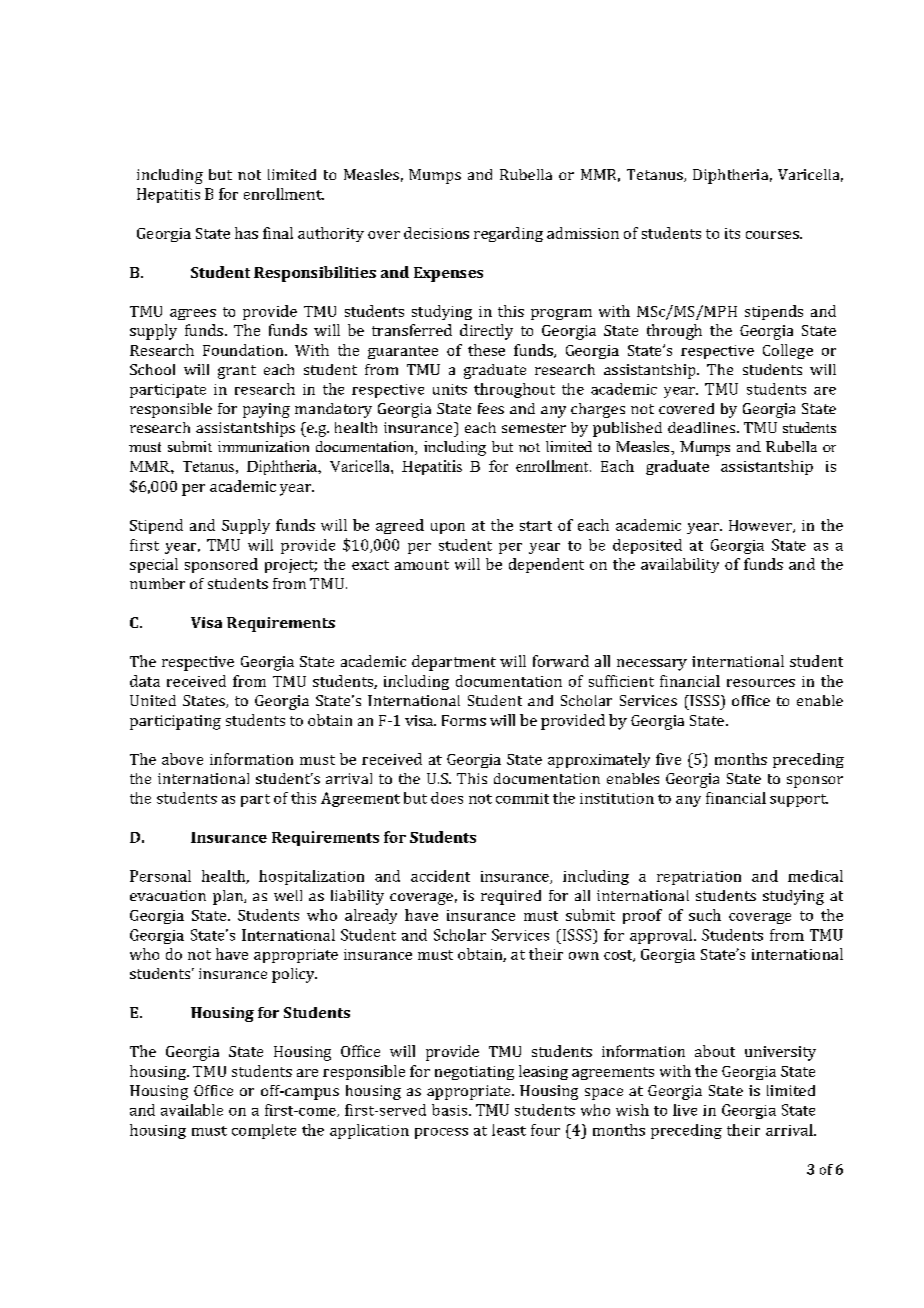  Describe the element at coordinates (788, 351) in the document. I see `College` at that location.
